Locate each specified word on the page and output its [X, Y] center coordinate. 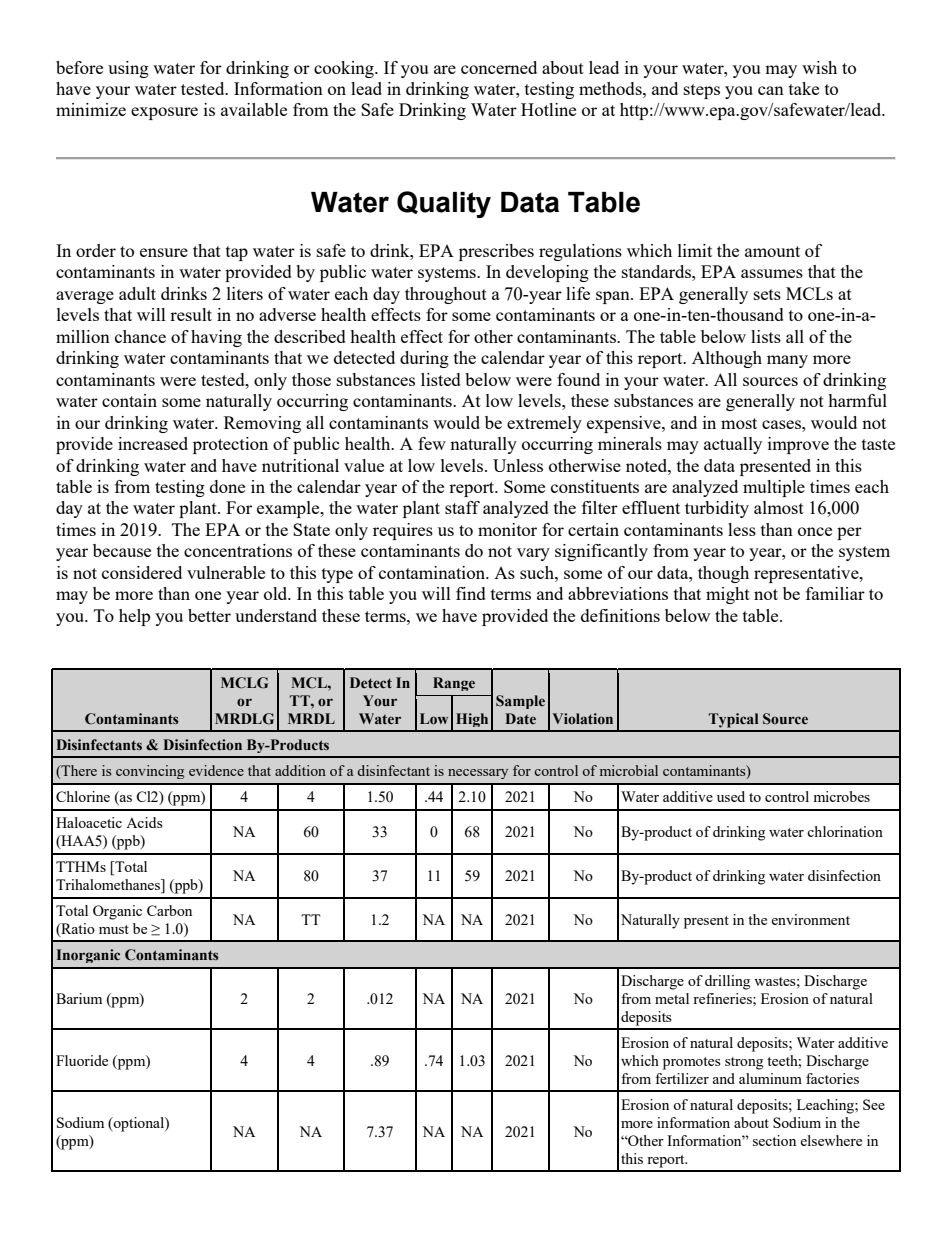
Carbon [169, 910]
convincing [150, 772]
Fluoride [82, 1060]
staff [462, 507]
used [731, 796]
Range [454, 684]
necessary [478, 774]
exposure [164, 113]
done [227, 486]
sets [767, 294]
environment [810, 919]
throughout [446, 295]
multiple [774, 488]
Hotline [548, 109]
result [191, 314]
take [804, 88]
